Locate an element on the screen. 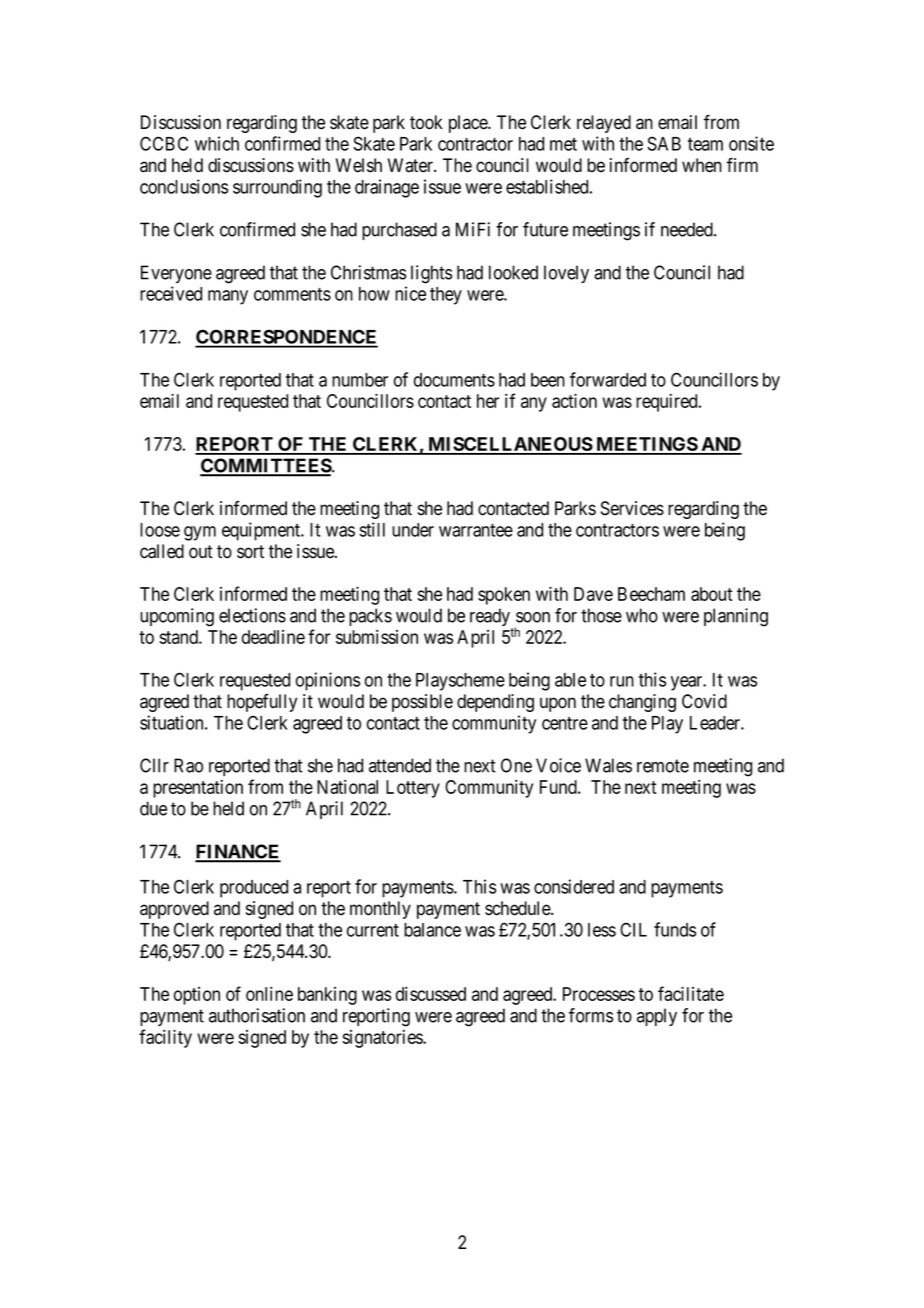  Lottery is located at coordinates (413, 789).
